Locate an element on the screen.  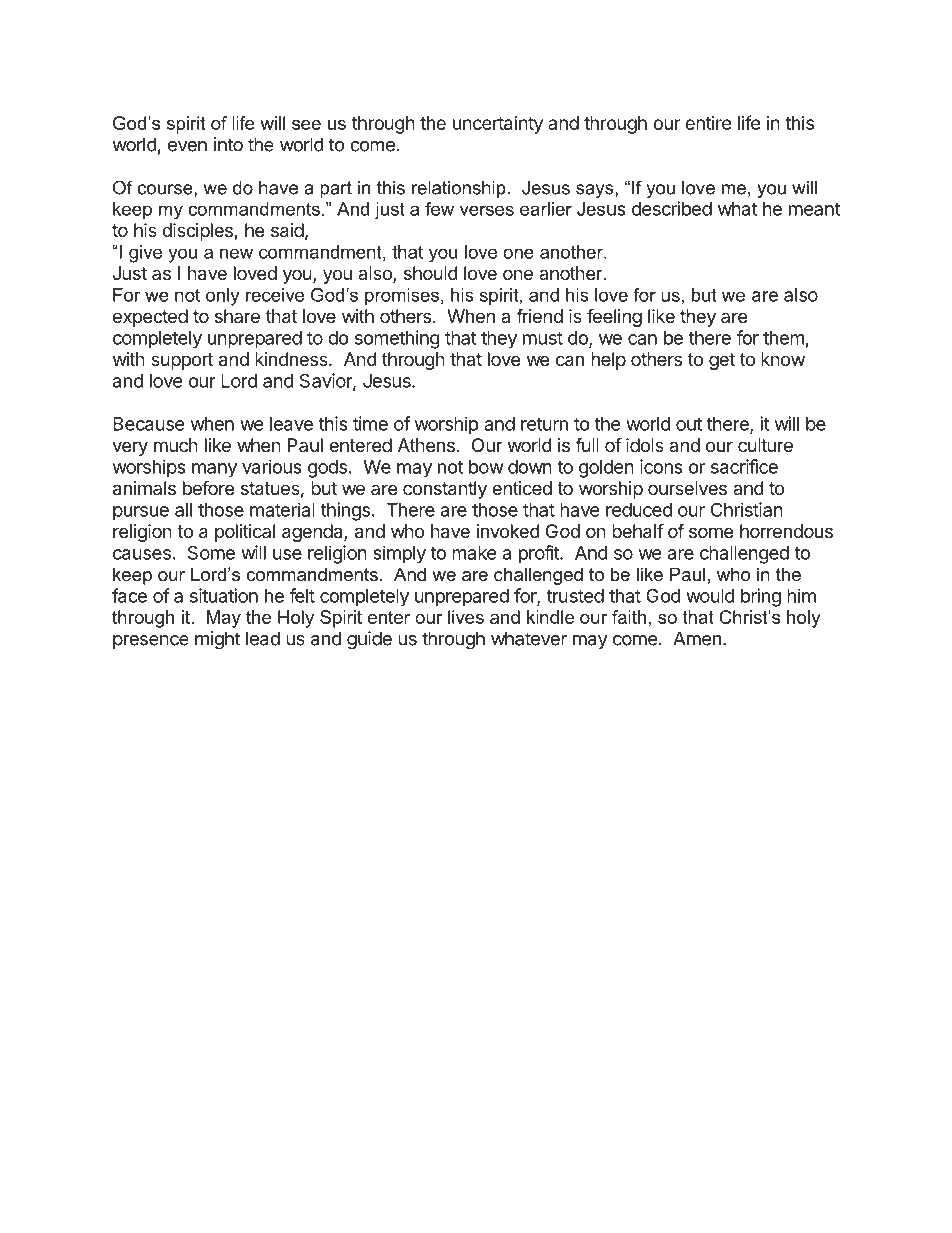
friend is located at coordinates (539, 315).
